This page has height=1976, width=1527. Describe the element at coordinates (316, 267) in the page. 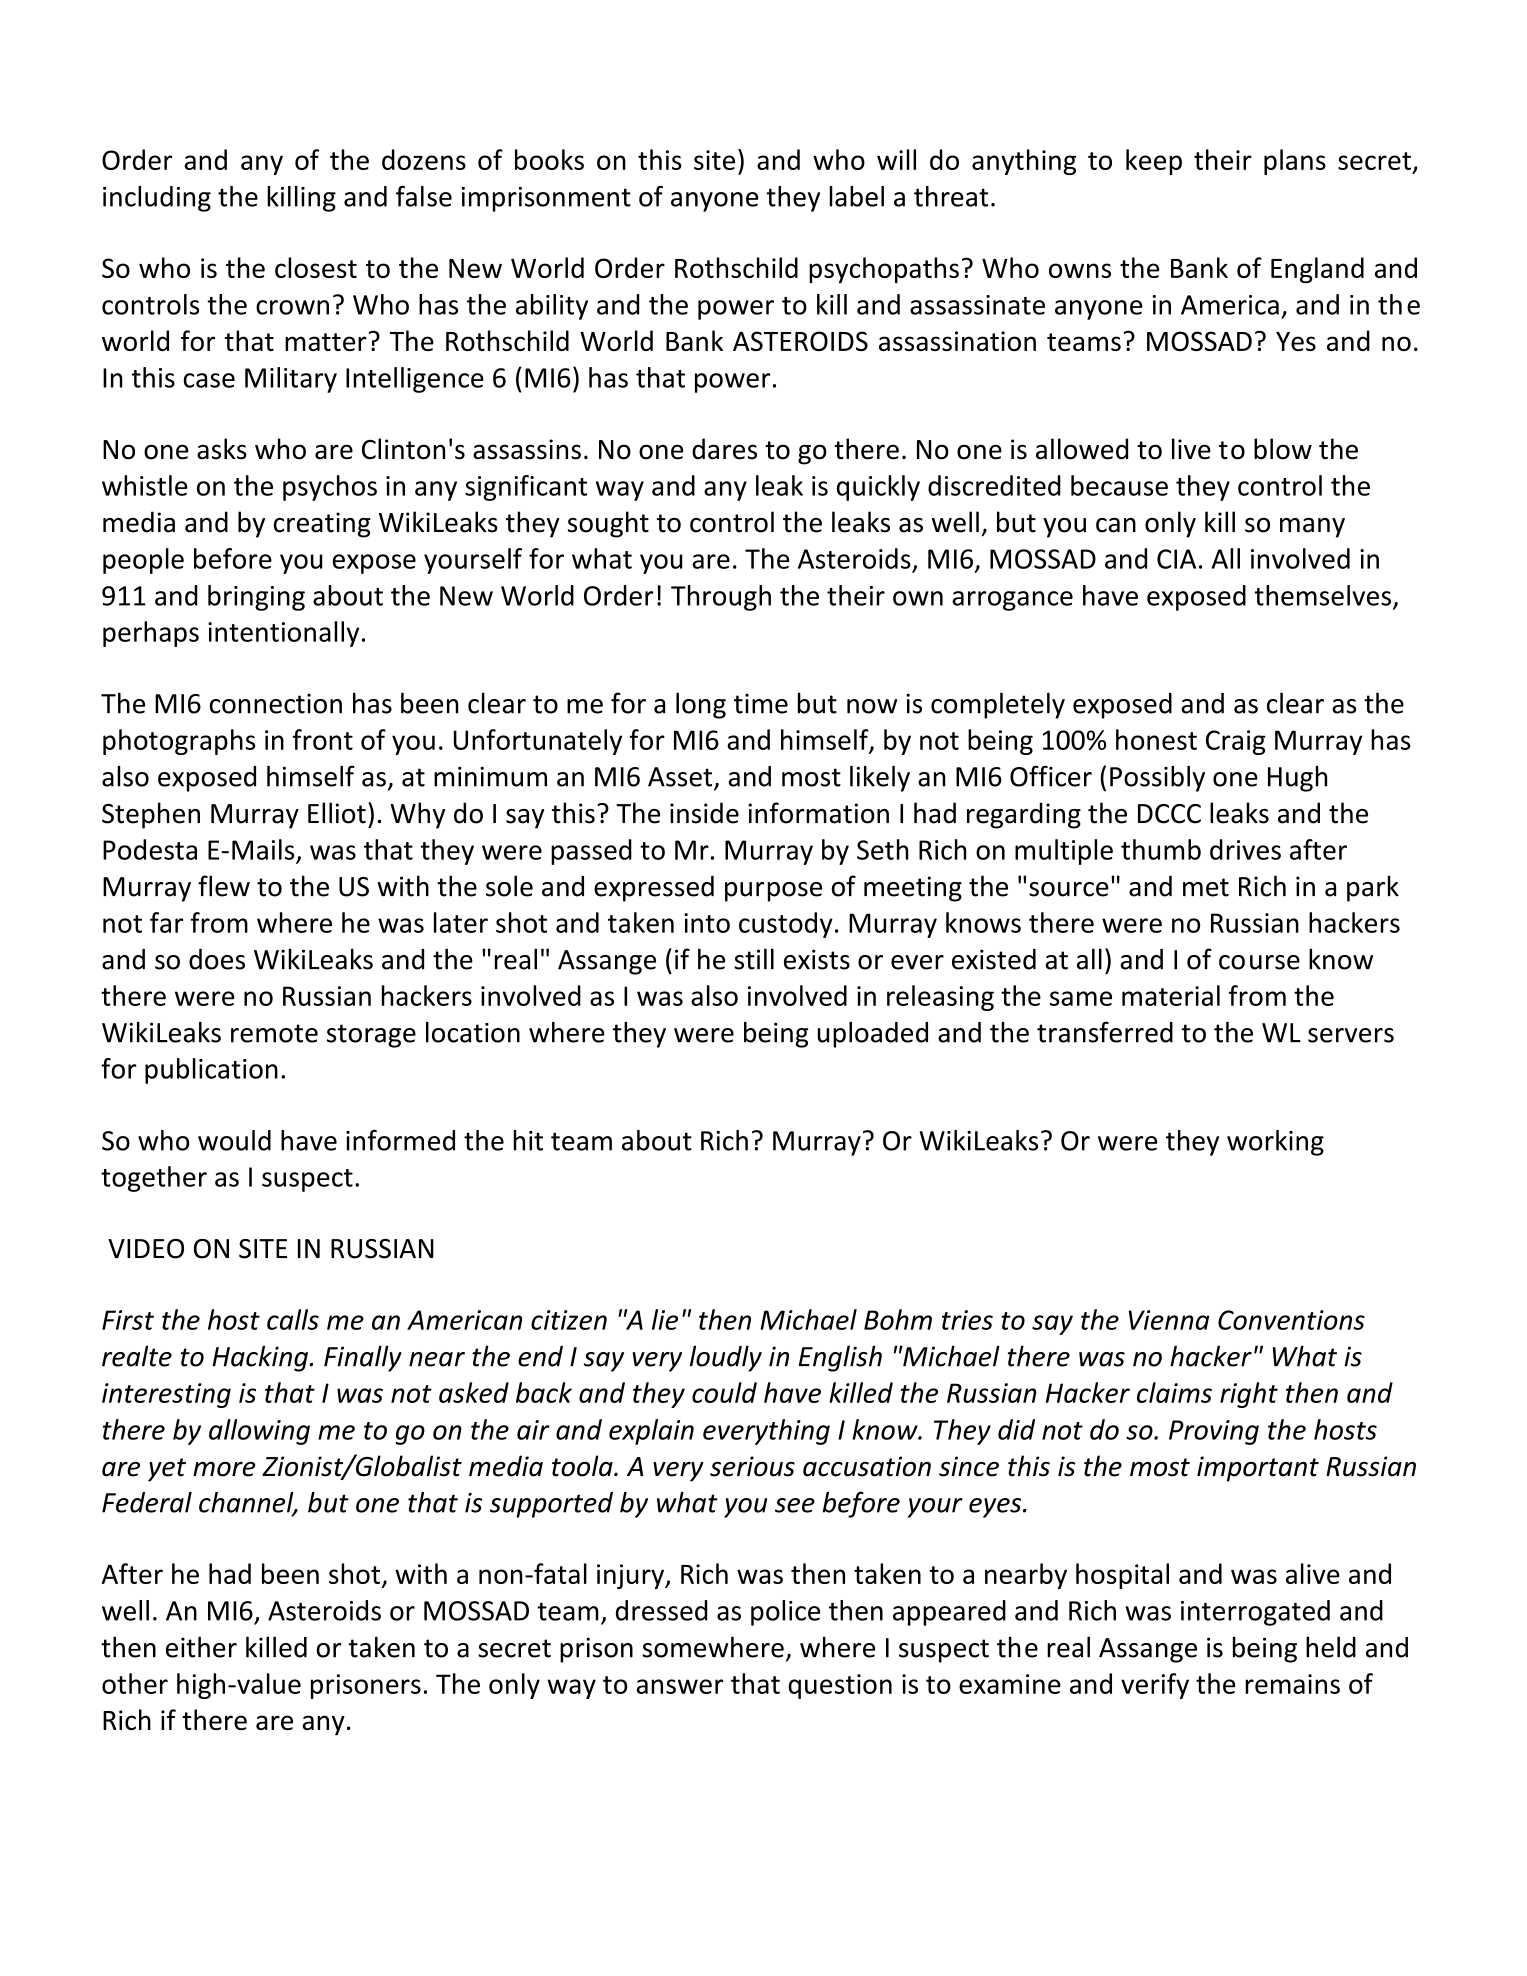

I see `closest` at that location.
